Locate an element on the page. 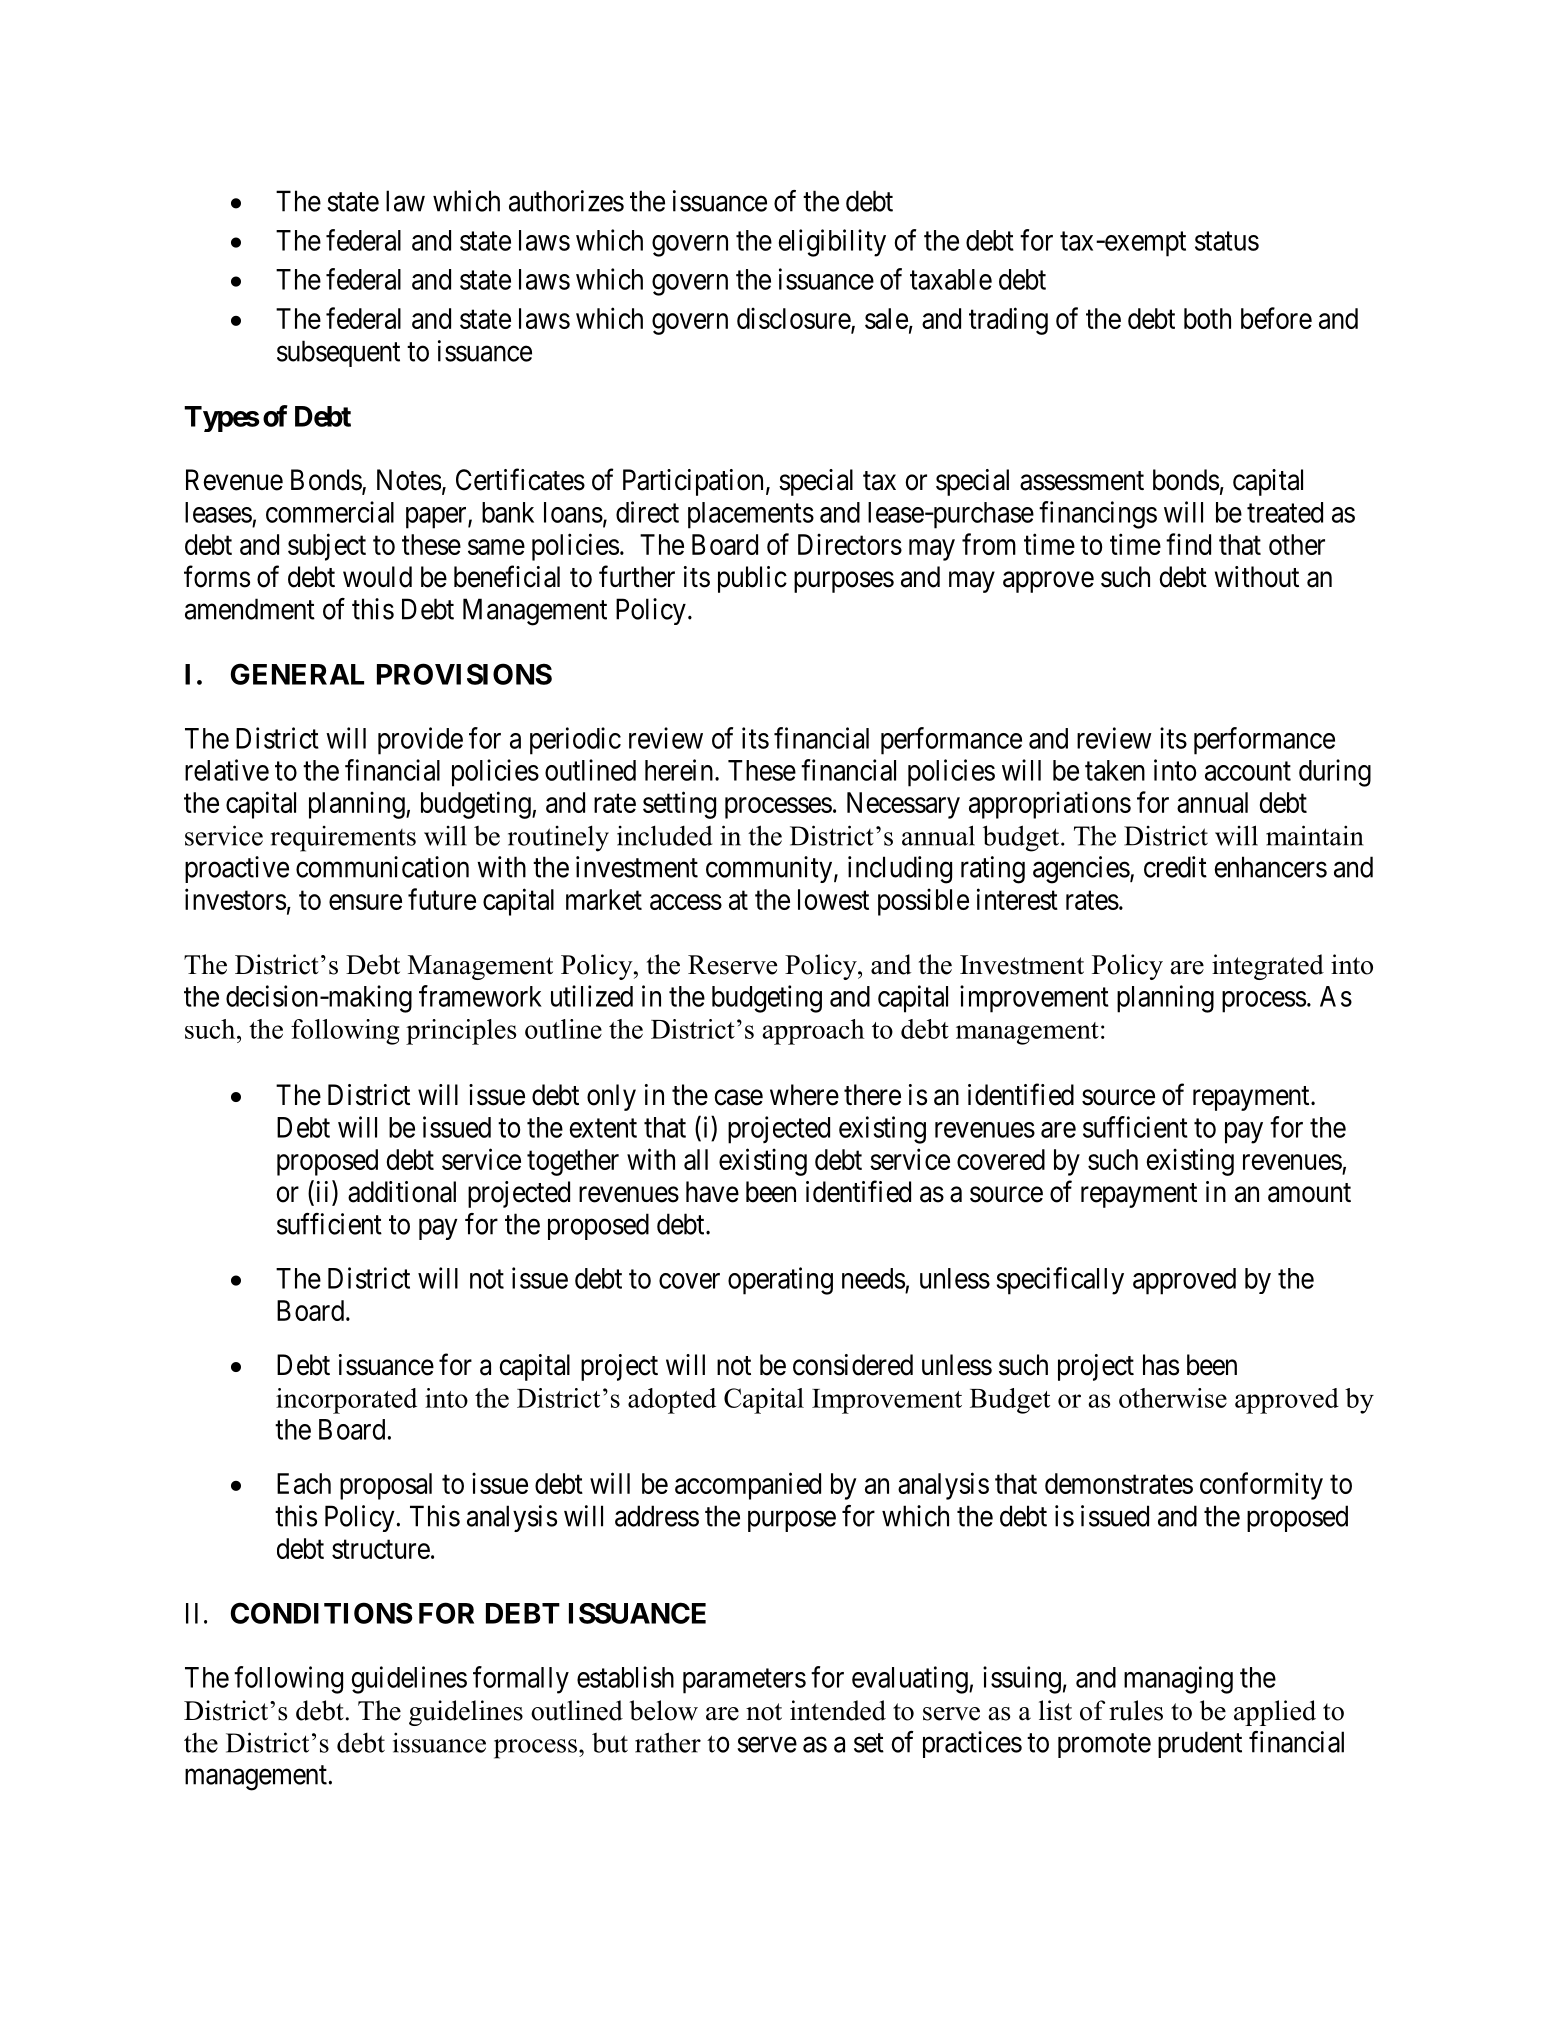  GENERAL is located at coordinates (297, 674).
